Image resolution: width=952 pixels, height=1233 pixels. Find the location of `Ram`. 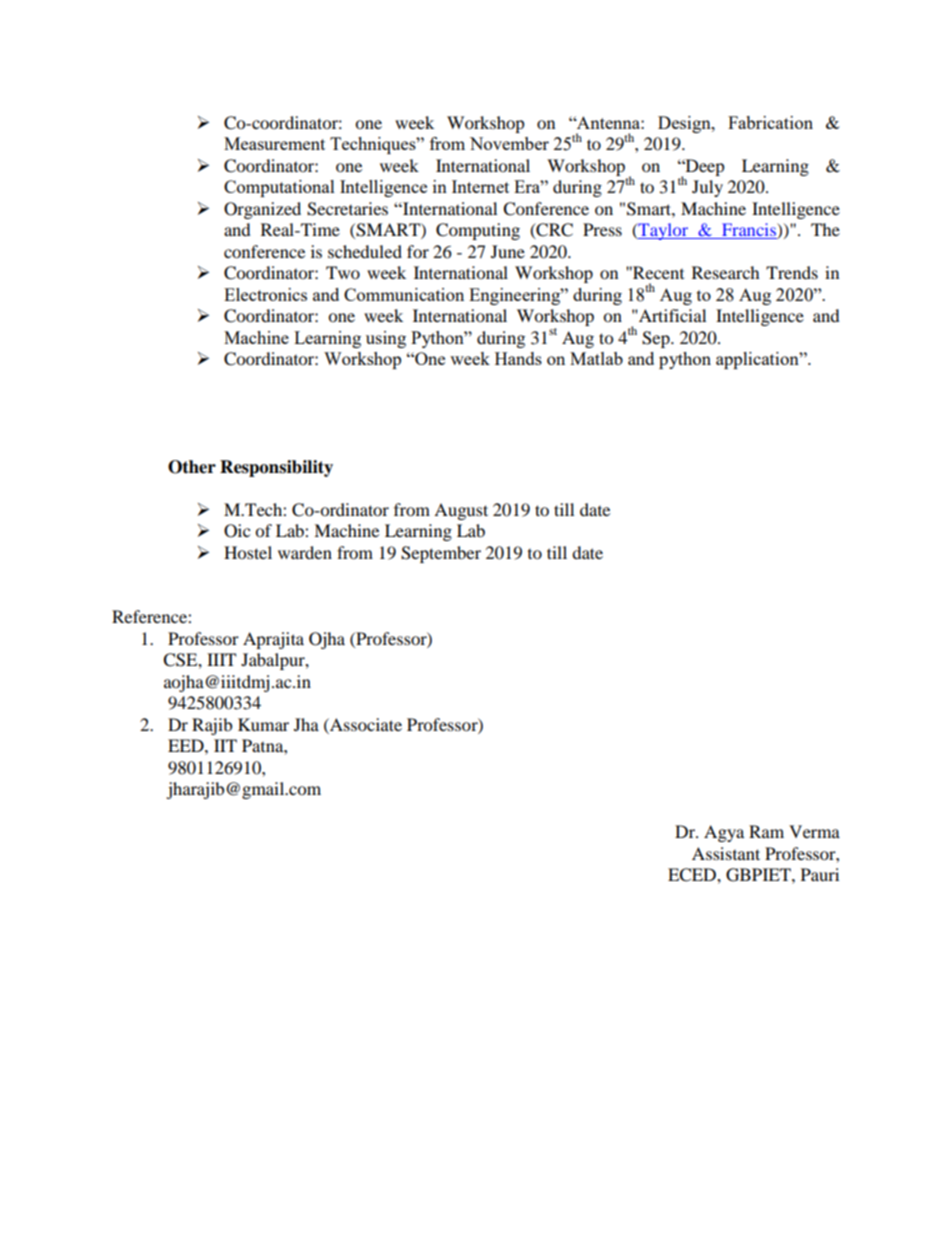

Ram is located at coordinates (766, 831).
